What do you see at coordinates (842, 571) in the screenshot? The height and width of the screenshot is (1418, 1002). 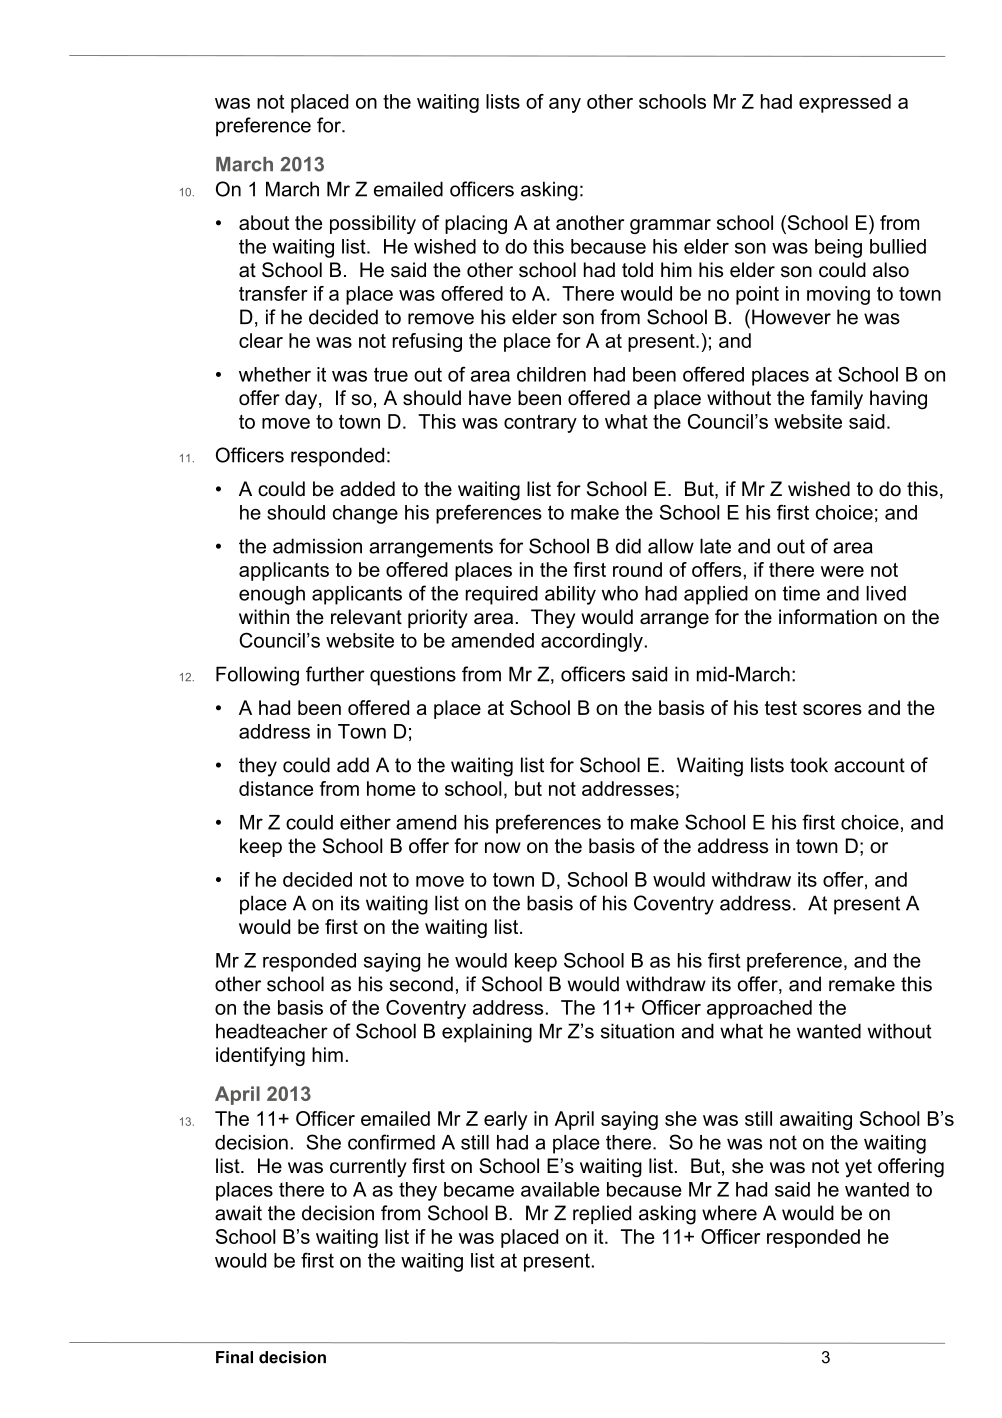 I see `were` at bounding box center [842, 571].
